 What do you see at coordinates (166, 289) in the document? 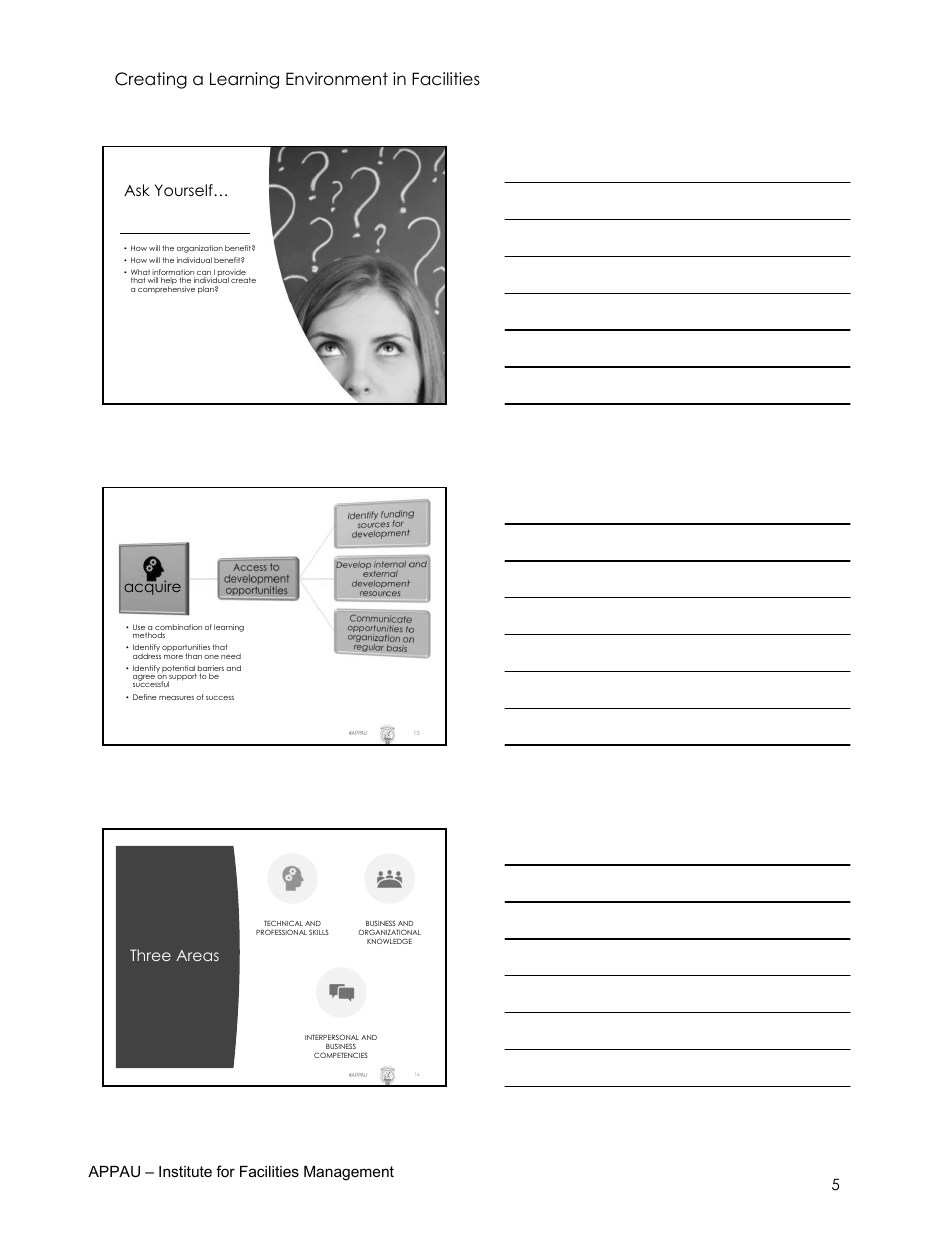
I see `comprehensive` at bounding box center [166, 289].
